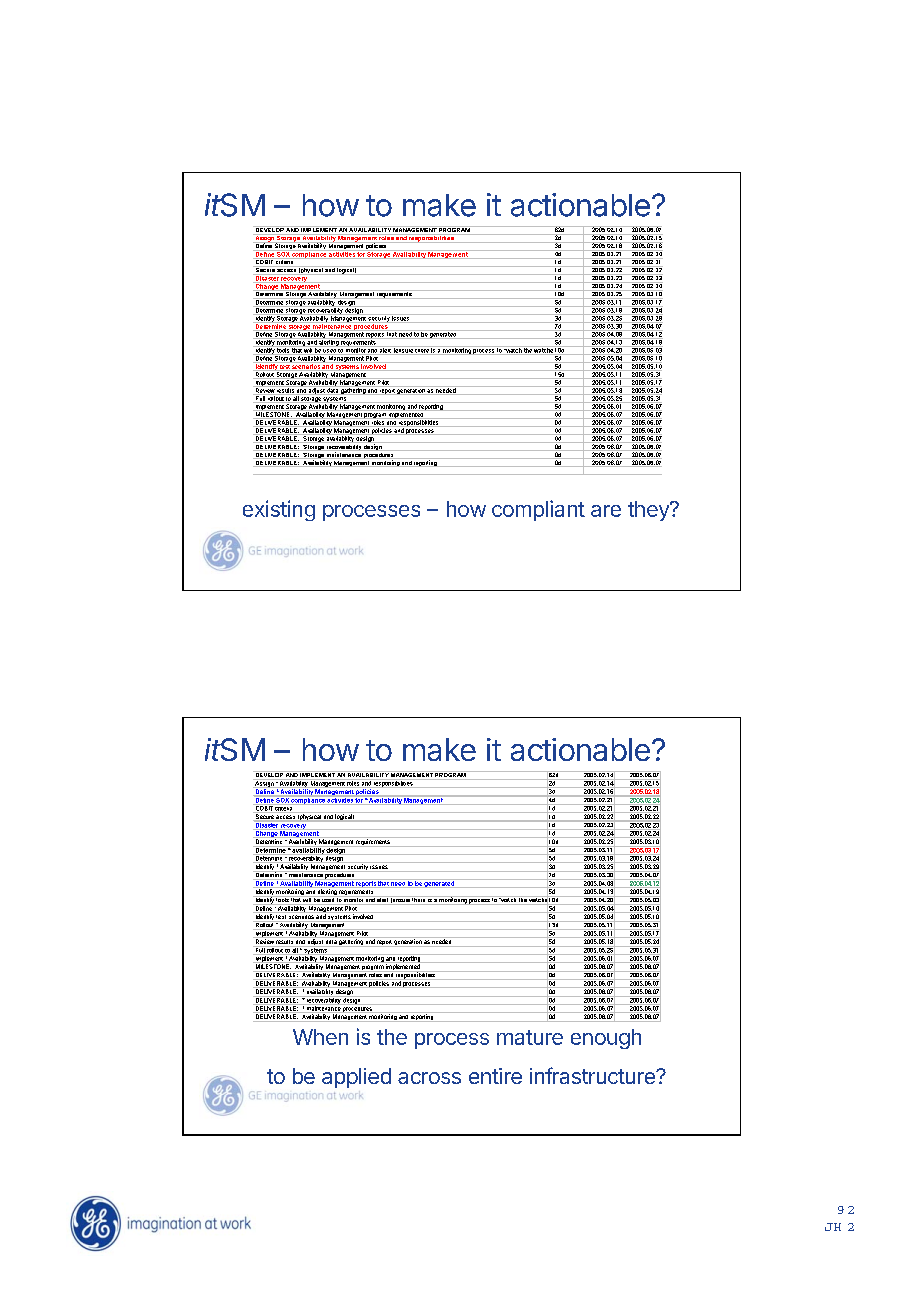 This screenshot has width=924, height=1308. Describe the element at coordinates (279, 510) in the screenshot. I see `existing` at that location.
